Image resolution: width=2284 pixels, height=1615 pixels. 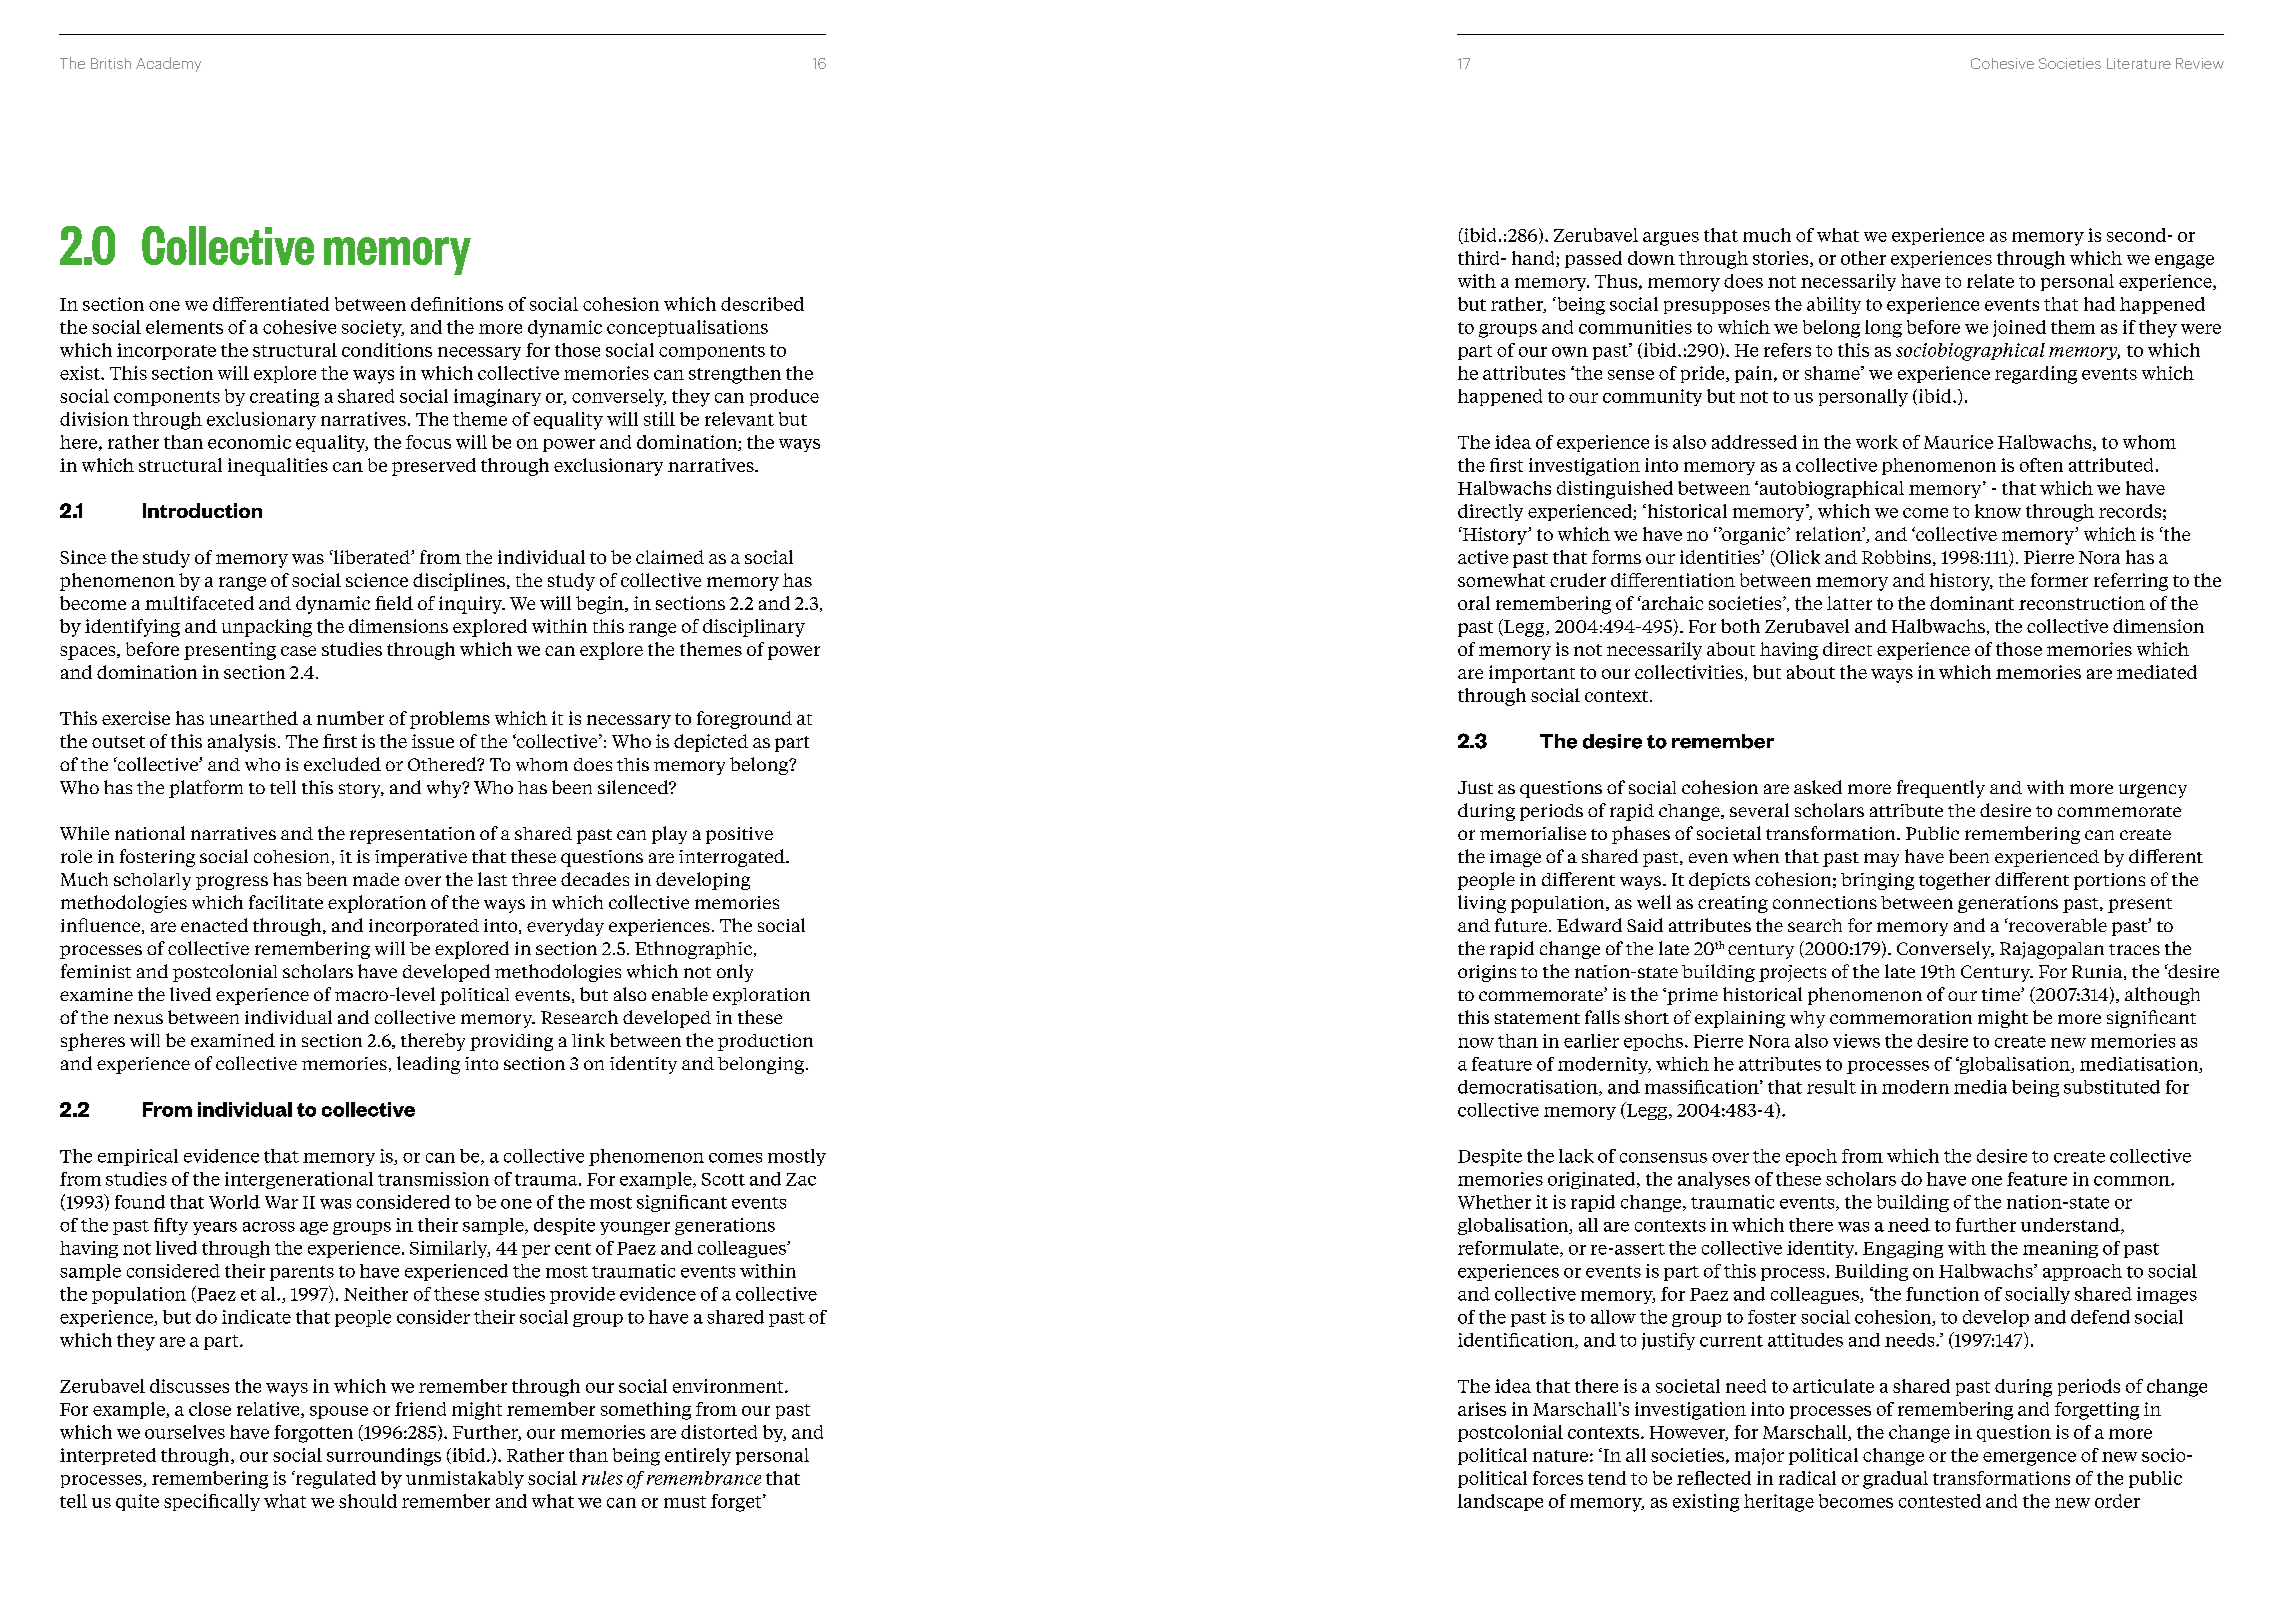 I want to click on gradual, so click(x=1895, y=1480).
